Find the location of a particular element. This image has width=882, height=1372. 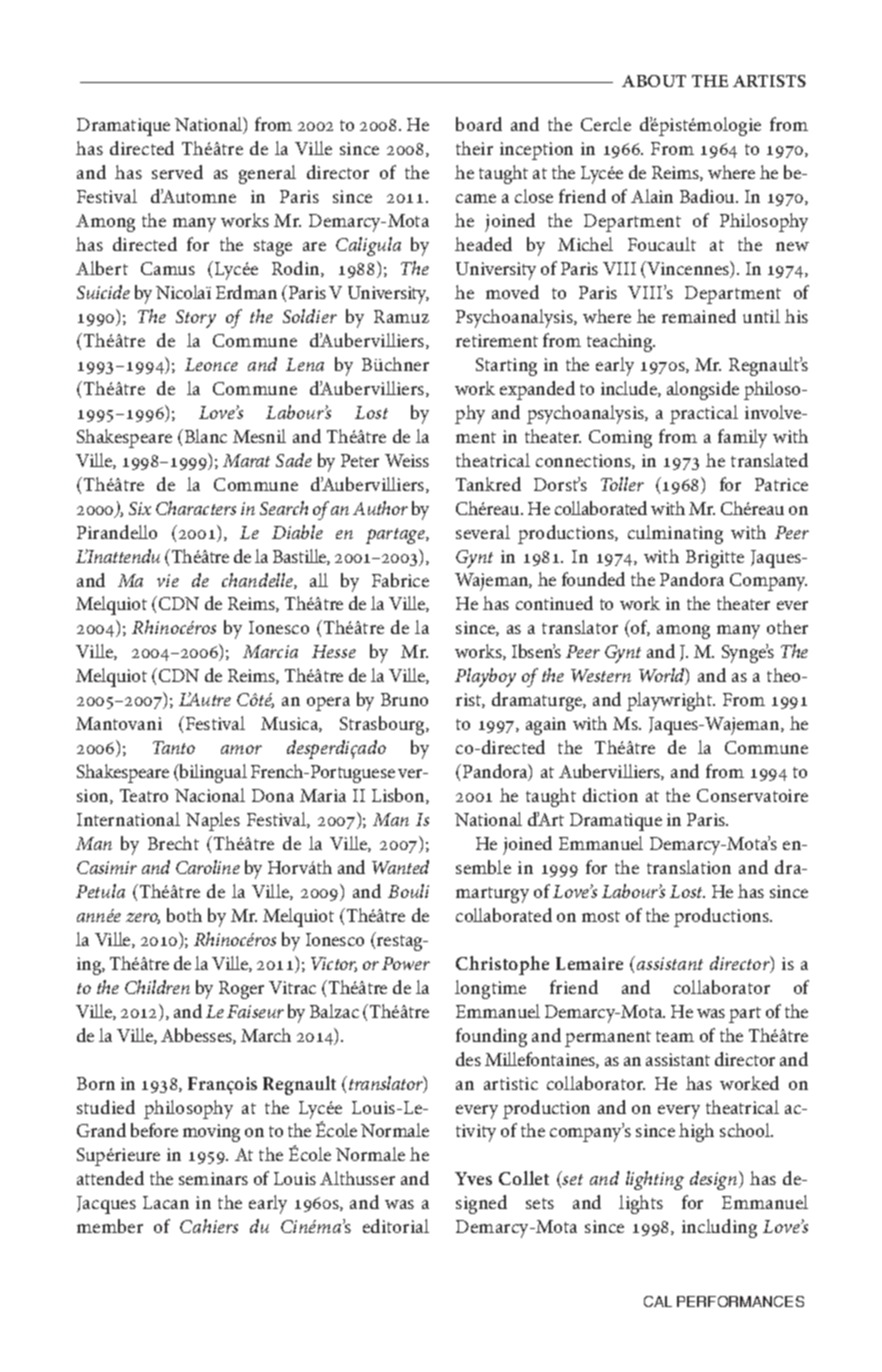

ARTISTS is located at coordinates (769, 81).
